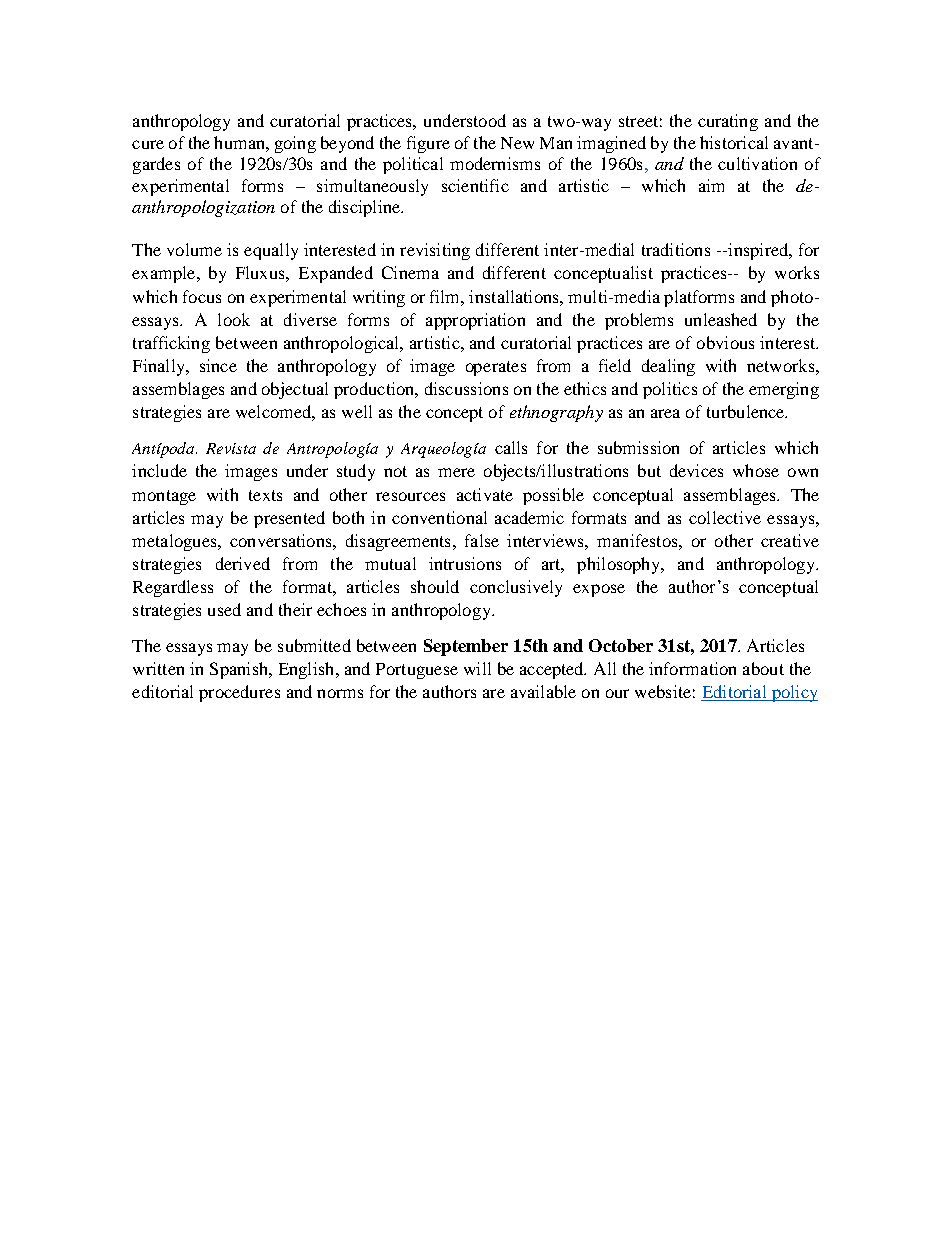  I want to click on discussions, so click(466, 388).
